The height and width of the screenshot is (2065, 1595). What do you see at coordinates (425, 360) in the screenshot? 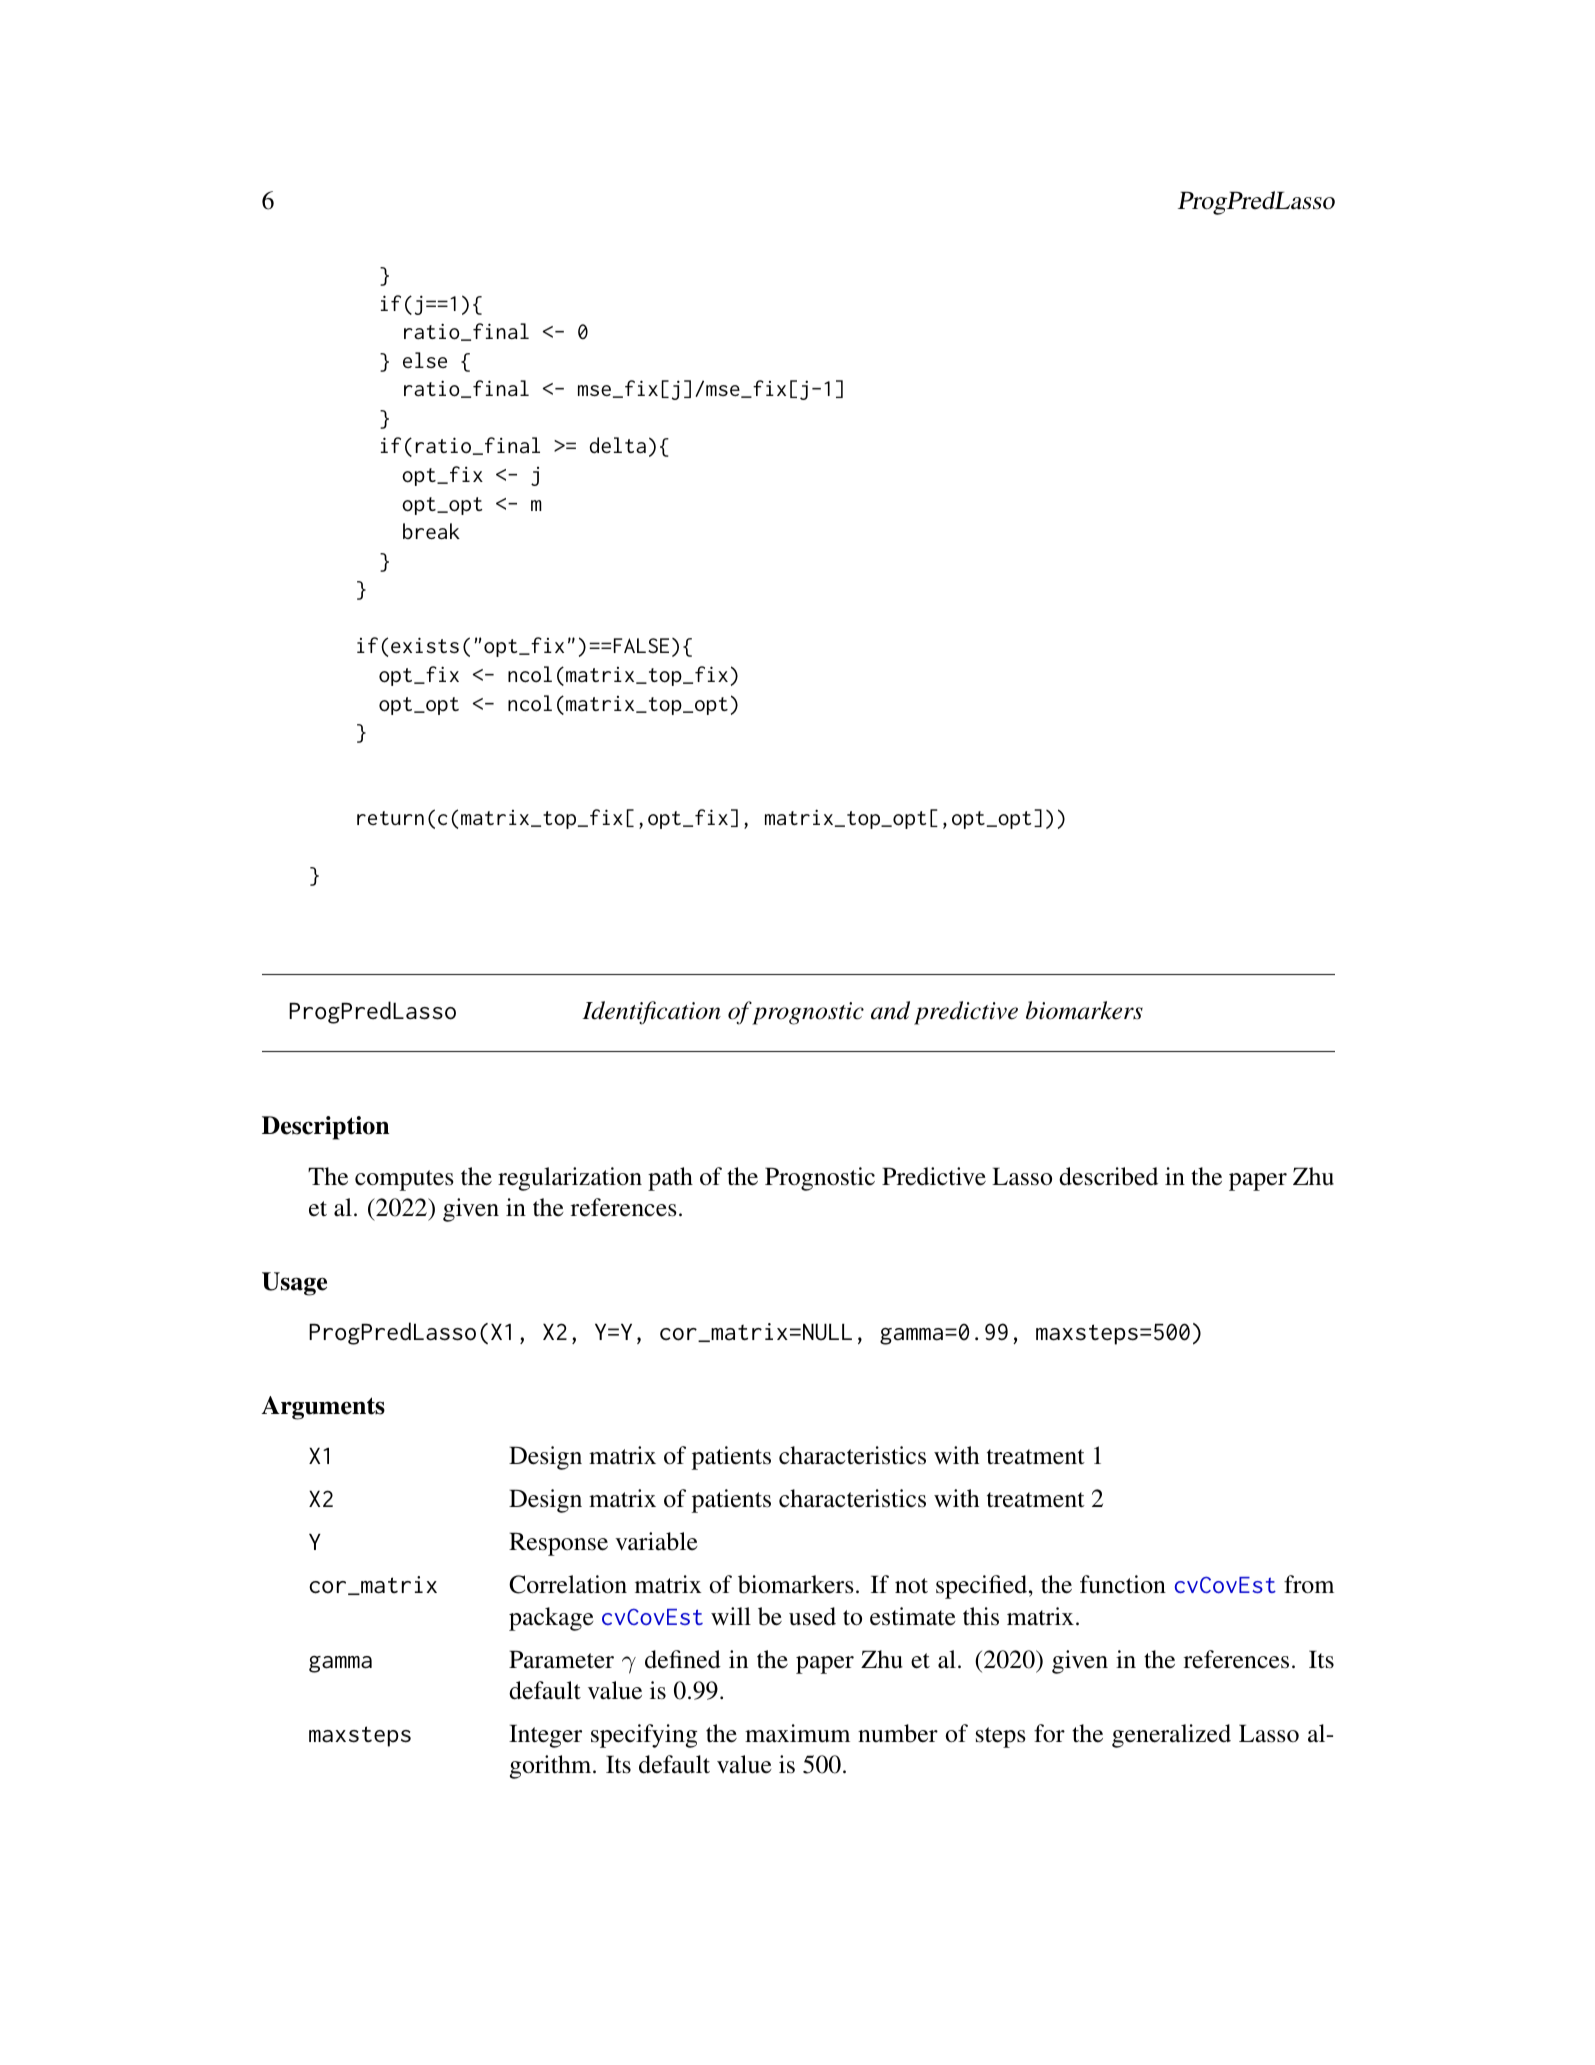
I see `else` at bounding box center [425, 360].
